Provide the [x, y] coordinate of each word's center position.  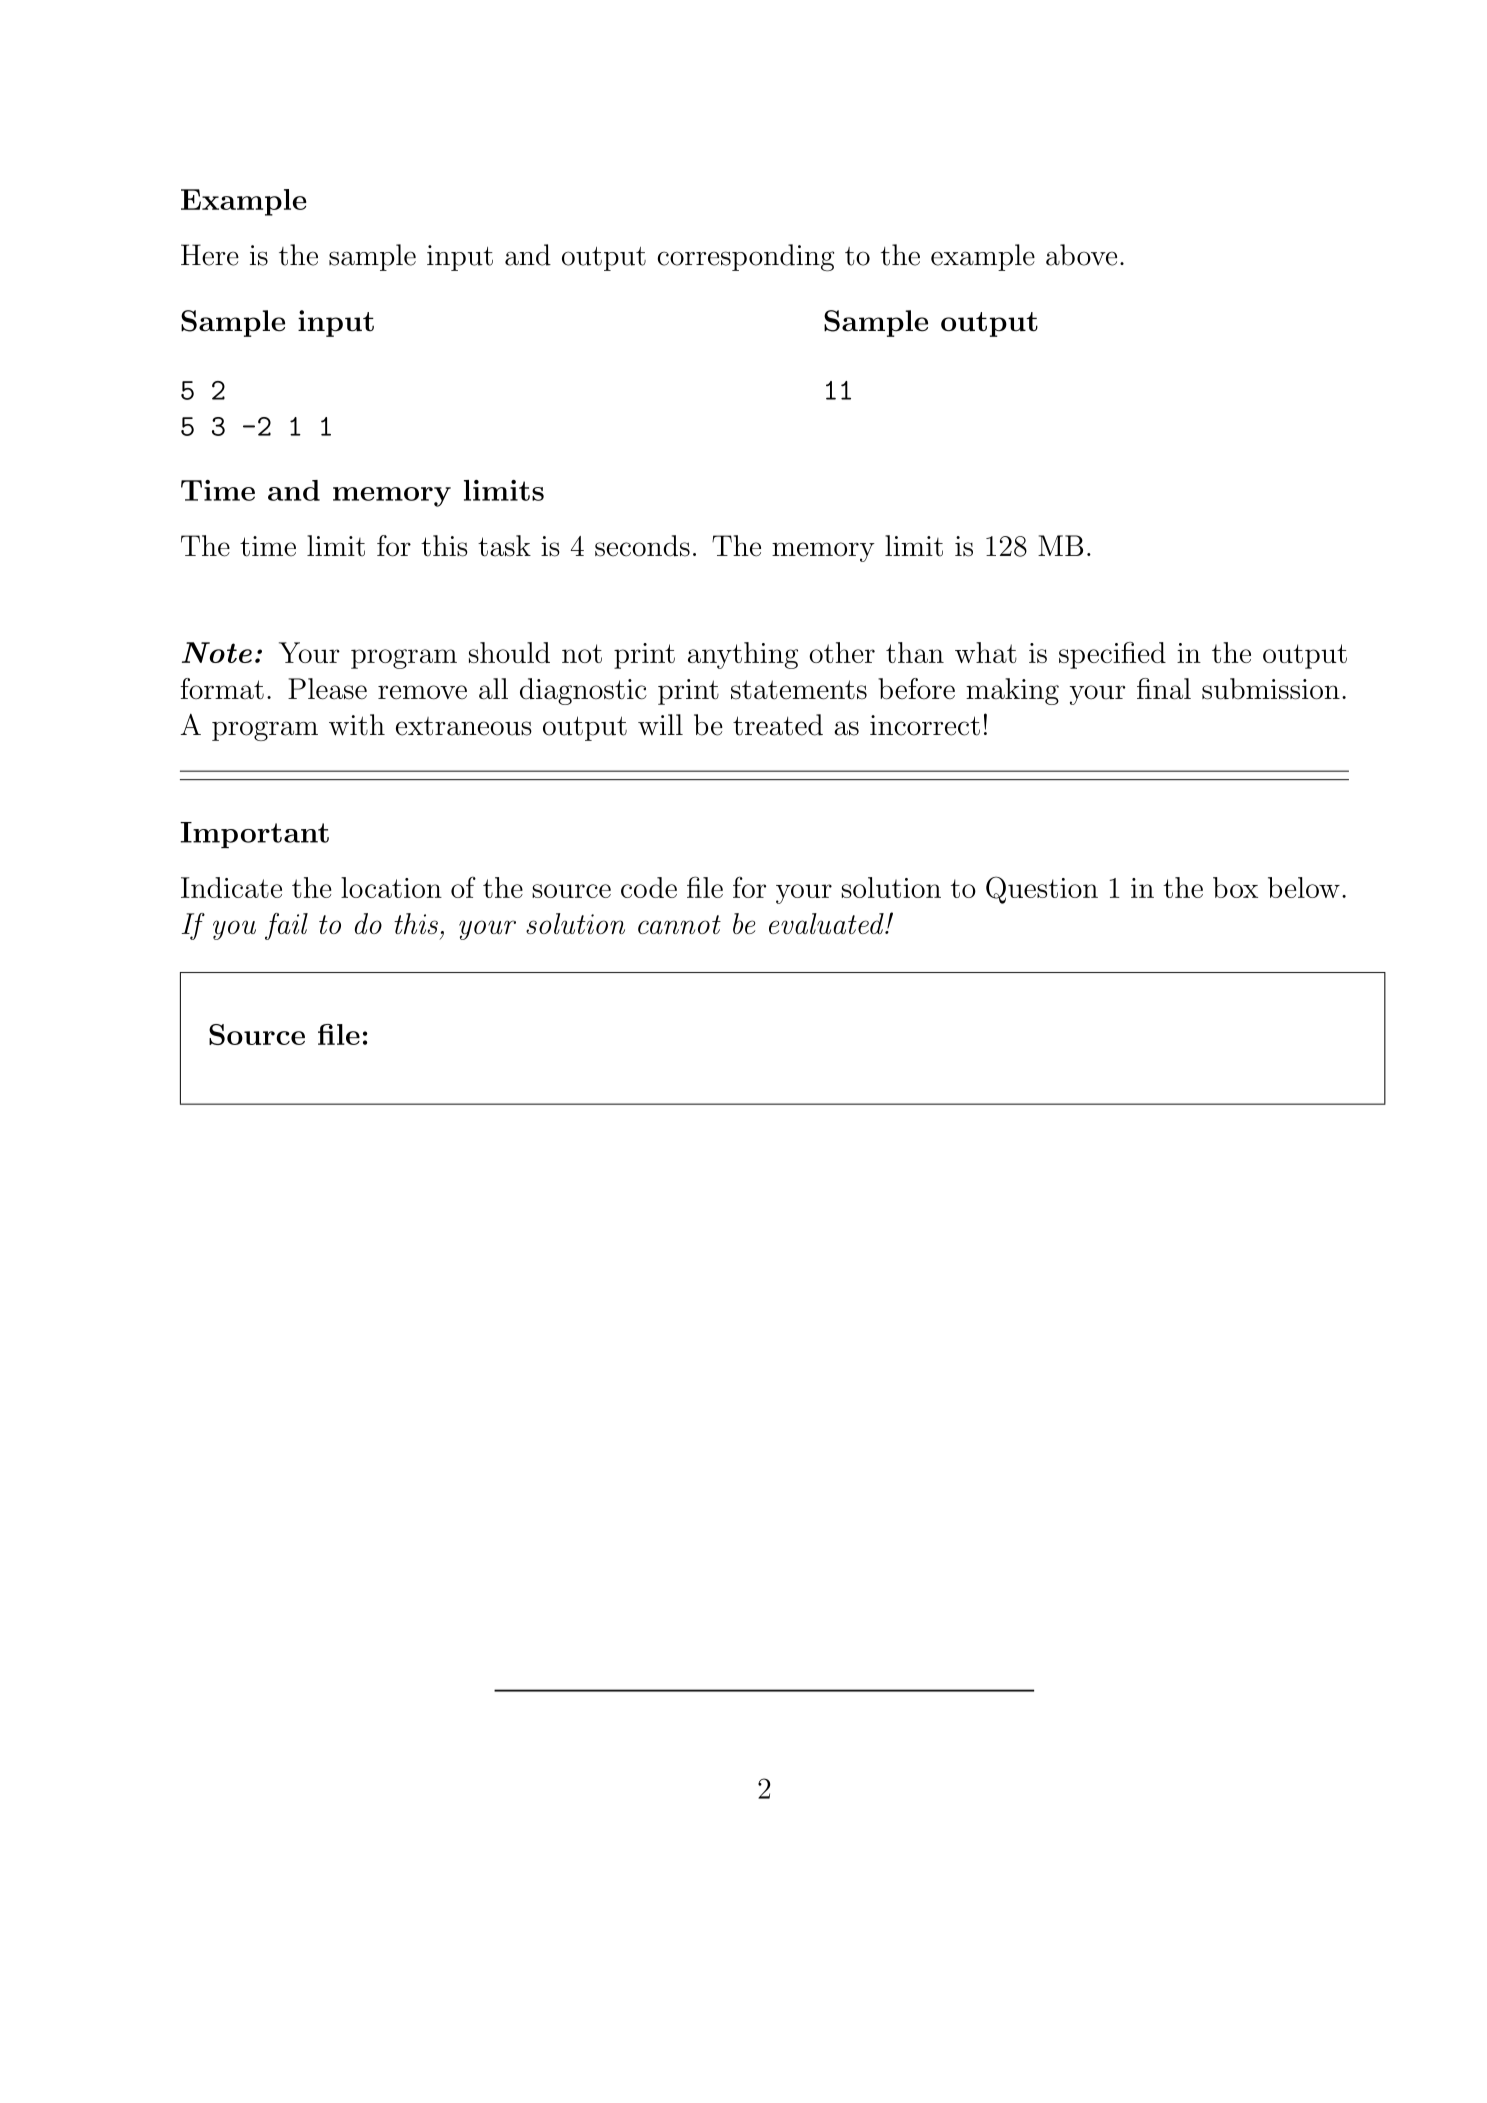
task [504, 546]
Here [210, 255]
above [1081, 255]
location [391, 887]
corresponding [745, 258]
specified [1112, 655]
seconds [642, 546]
